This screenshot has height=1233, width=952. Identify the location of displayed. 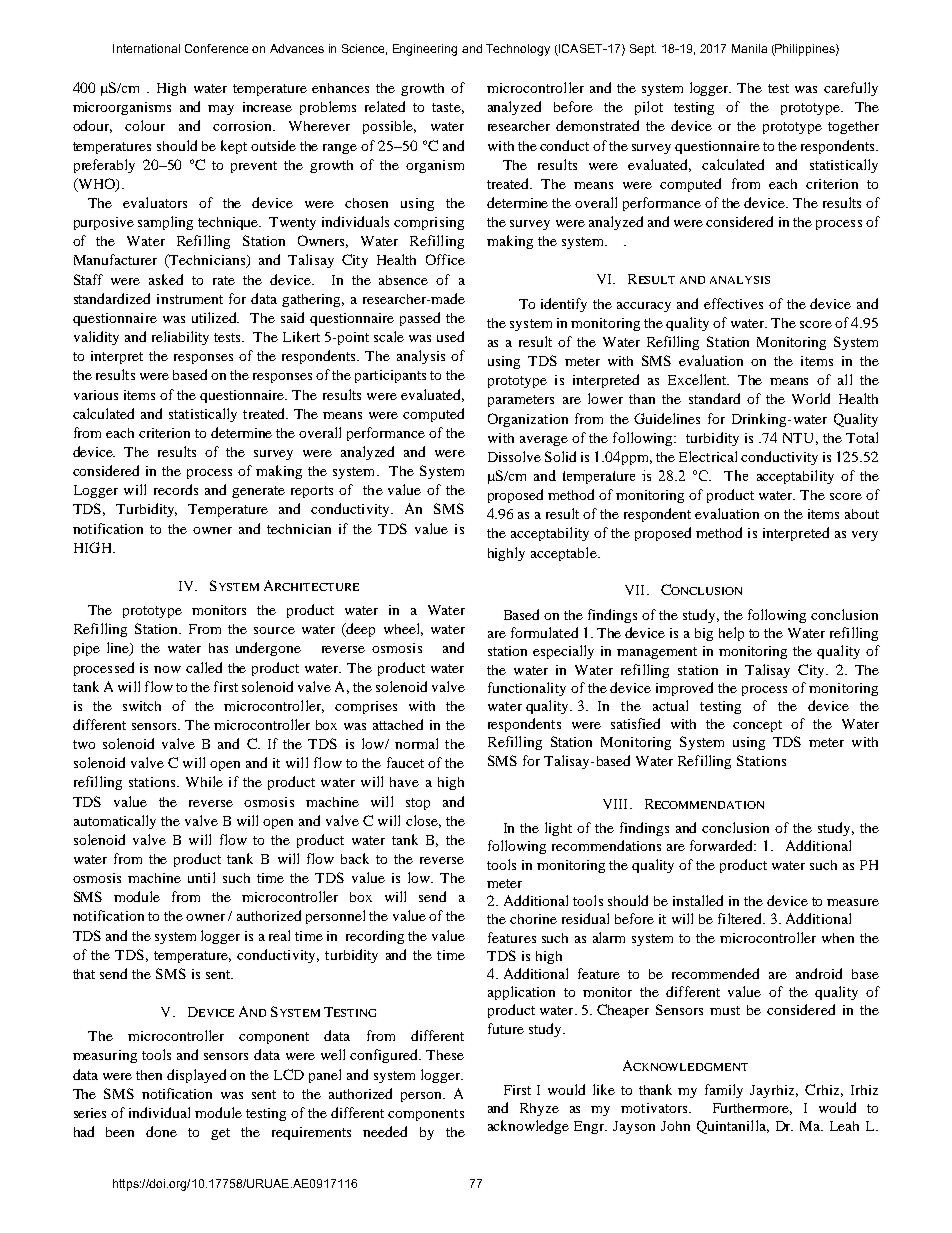
(196, 1076).
